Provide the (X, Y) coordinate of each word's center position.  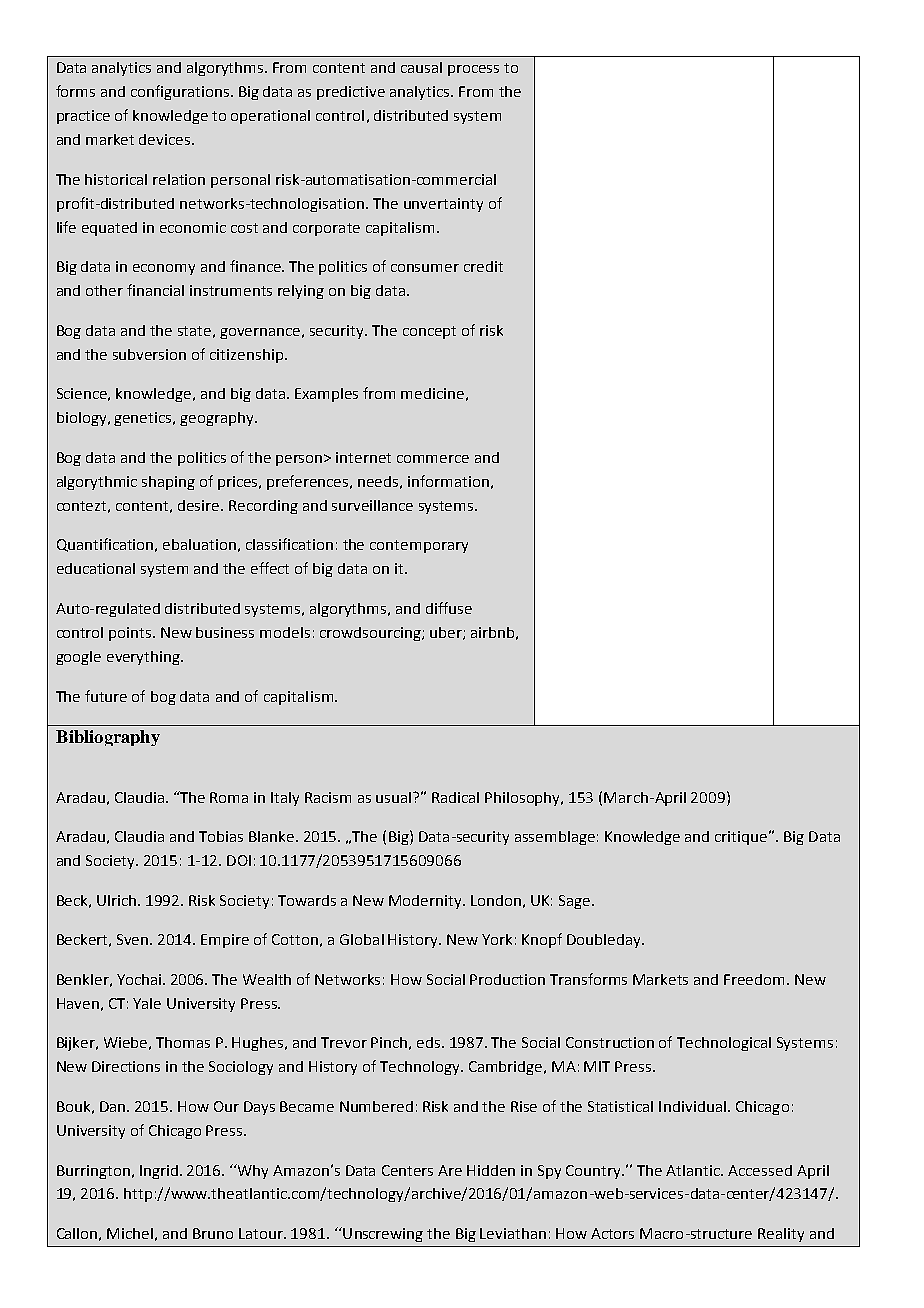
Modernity (427, 902)
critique (742, 838)
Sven (134, 939)
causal (421, 67)
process (473, 70)
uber (447, 633)
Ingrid (159, 1172)
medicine (432, 393)
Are (450, 1170)
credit (483, 266)
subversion (149, 354)
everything (144, 658)
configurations (181, 92)
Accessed (760, 1170)
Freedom (756, 979)
